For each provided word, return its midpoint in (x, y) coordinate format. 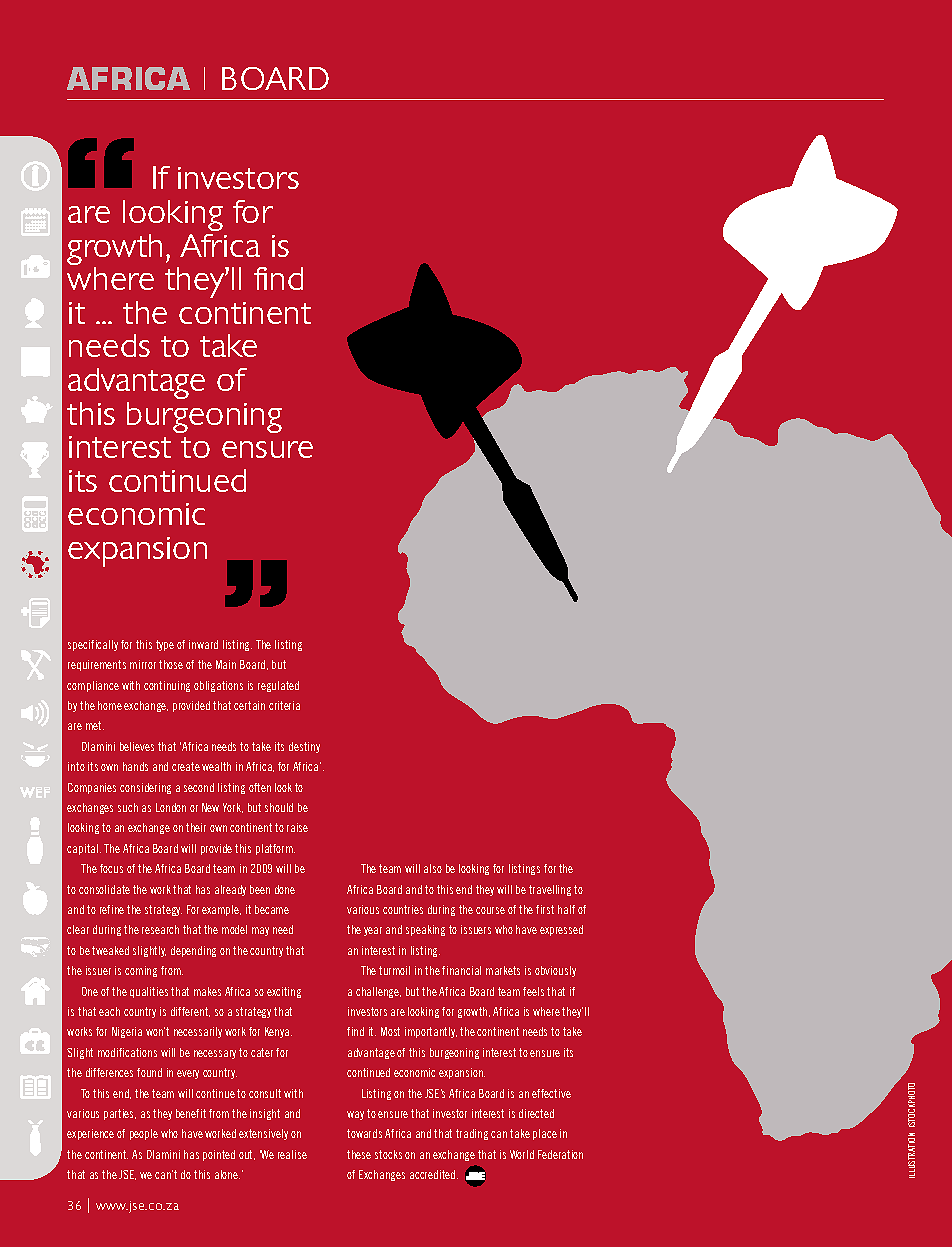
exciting (284, 992)
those (171, 664)
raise (297, 827)
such (128, 807)
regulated (278, 686)
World (522, 1154)
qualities (149, 992)
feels (533, 991)
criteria (284, 705)
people (144, 1134)
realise (292, 1154)
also (433, 868)
